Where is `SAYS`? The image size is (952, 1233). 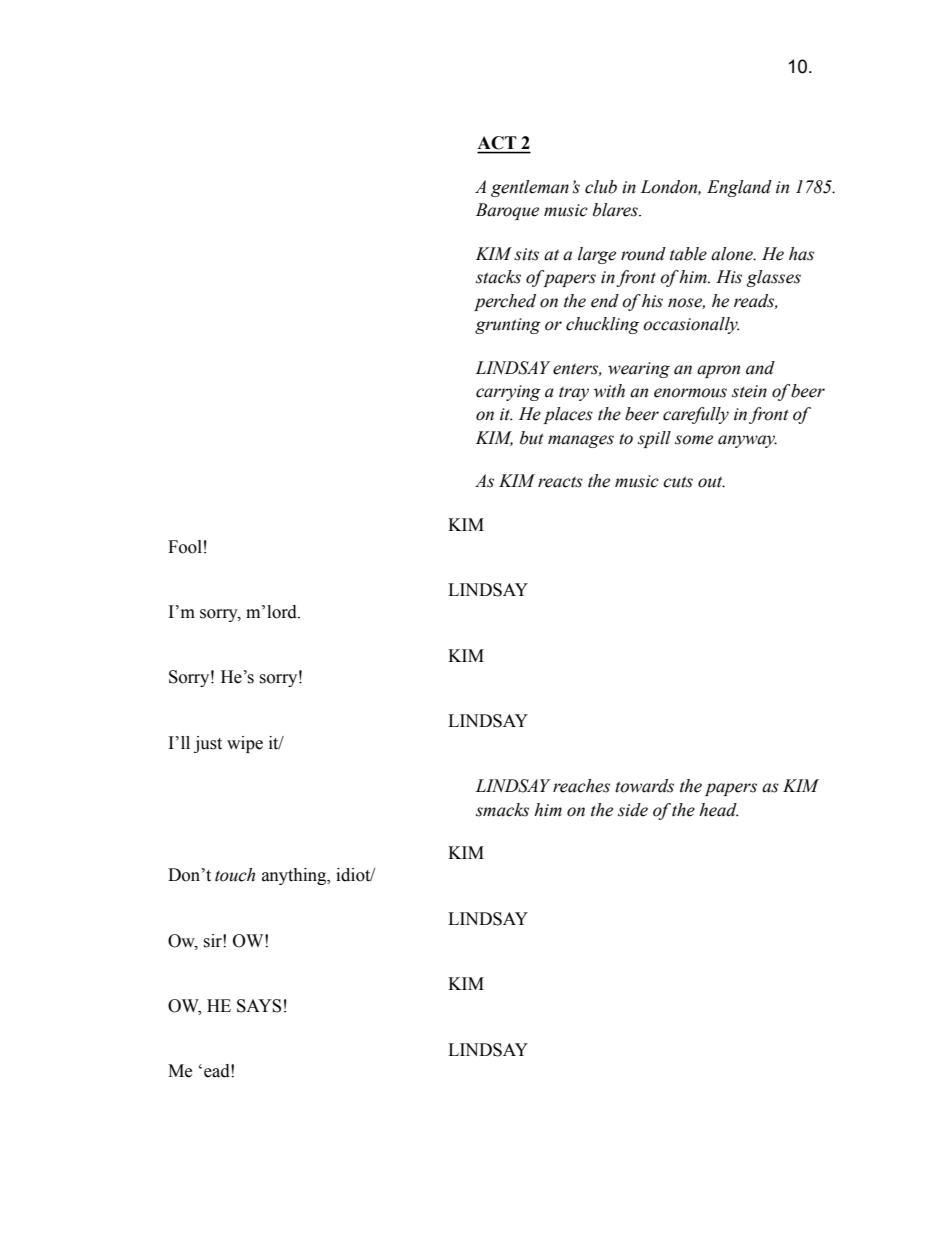
SAYS is located at coordinates (259, 1006).
